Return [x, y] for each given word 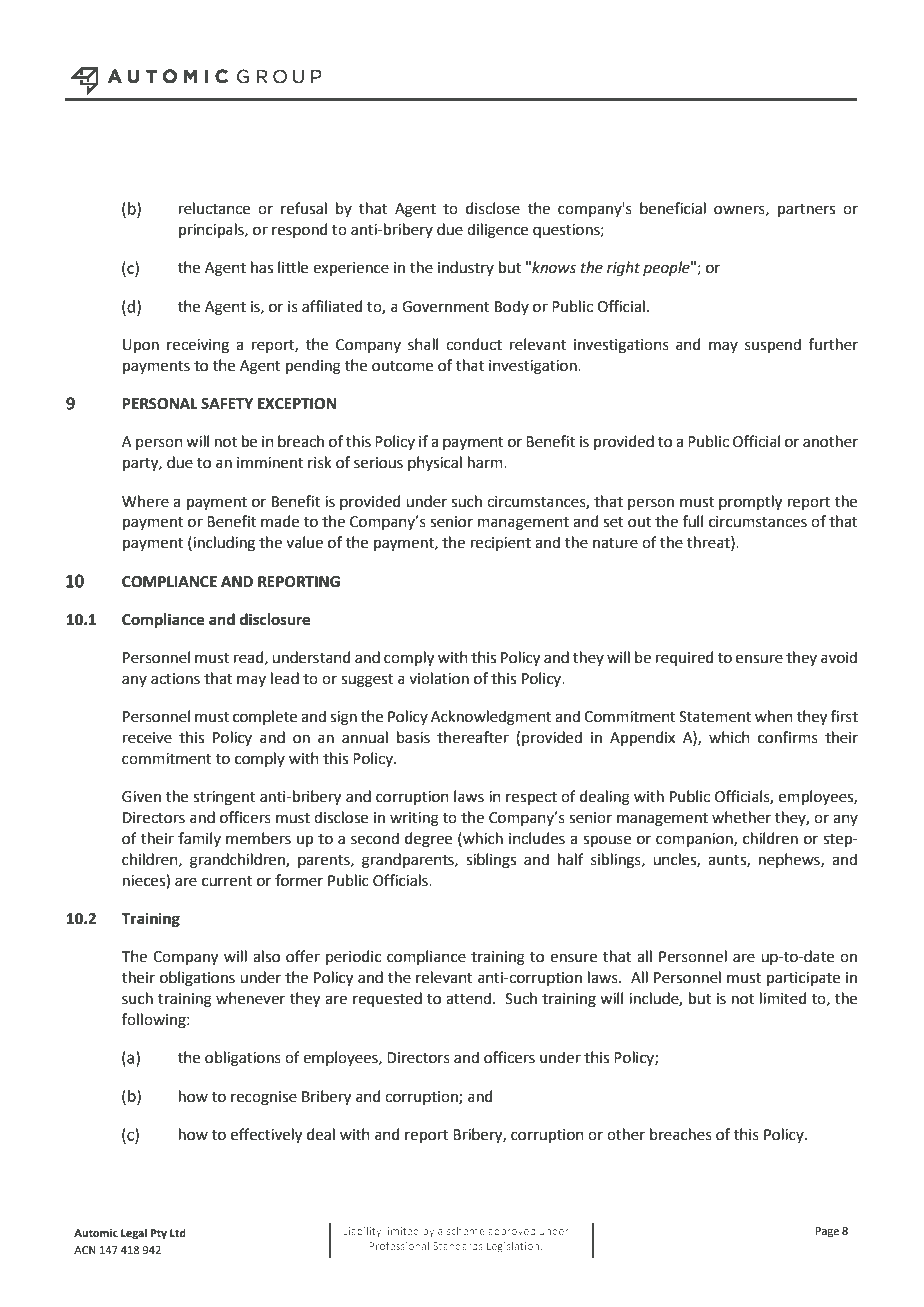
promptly [750, 503]
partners [806, 210]
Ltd [178, 1232]
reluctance [214, 208]
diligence [497, 231]
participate [803, 979]
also [266, 956]
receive [147, 738]
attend [470, 998]
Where [145, 501]
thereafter [473, 737]
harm [486, 462]
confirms [788, 737]
